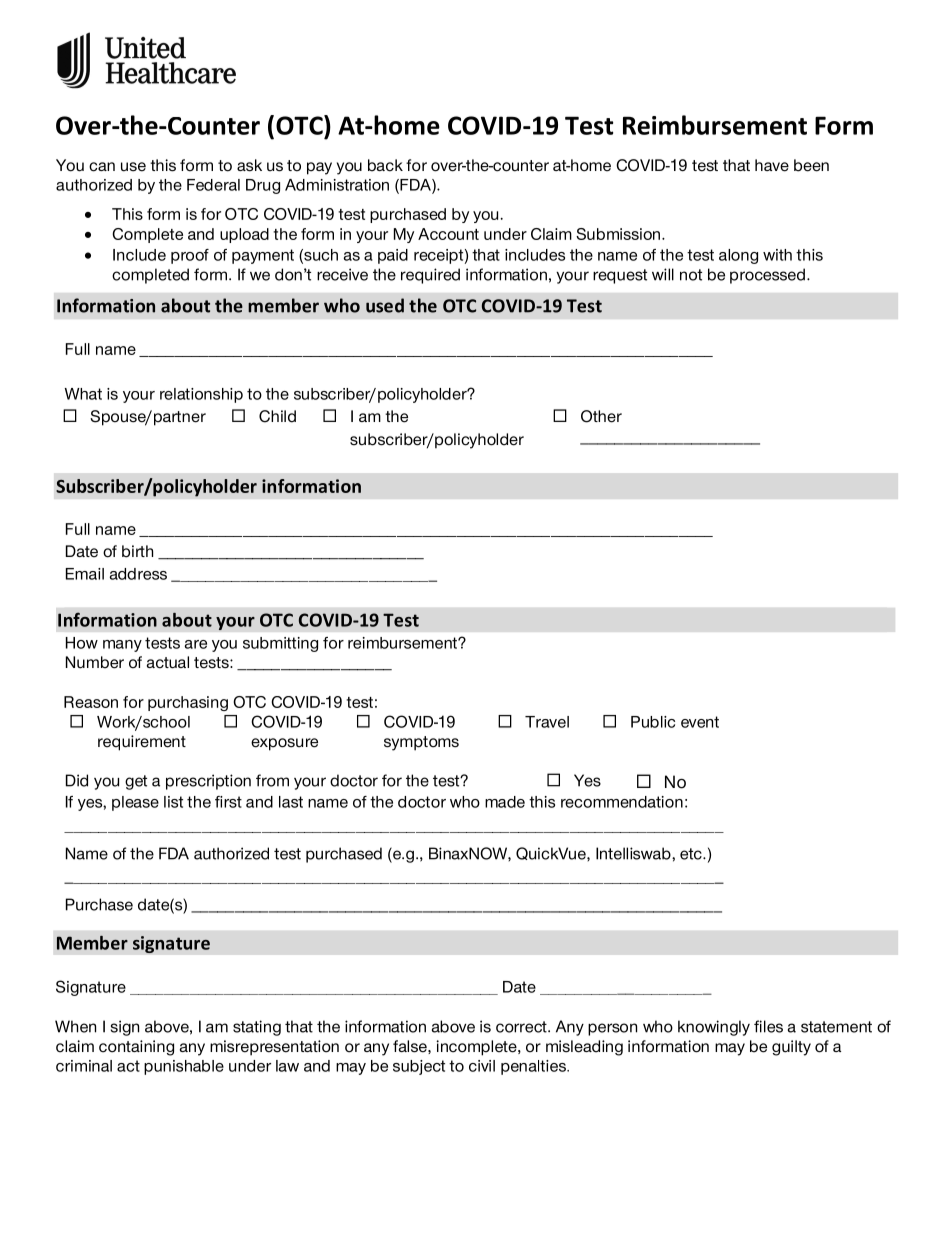 This screenshot has width=952, height=1233. Describe the element at coordinates (772, 165) in the screenshot. I see `have` at that location.
